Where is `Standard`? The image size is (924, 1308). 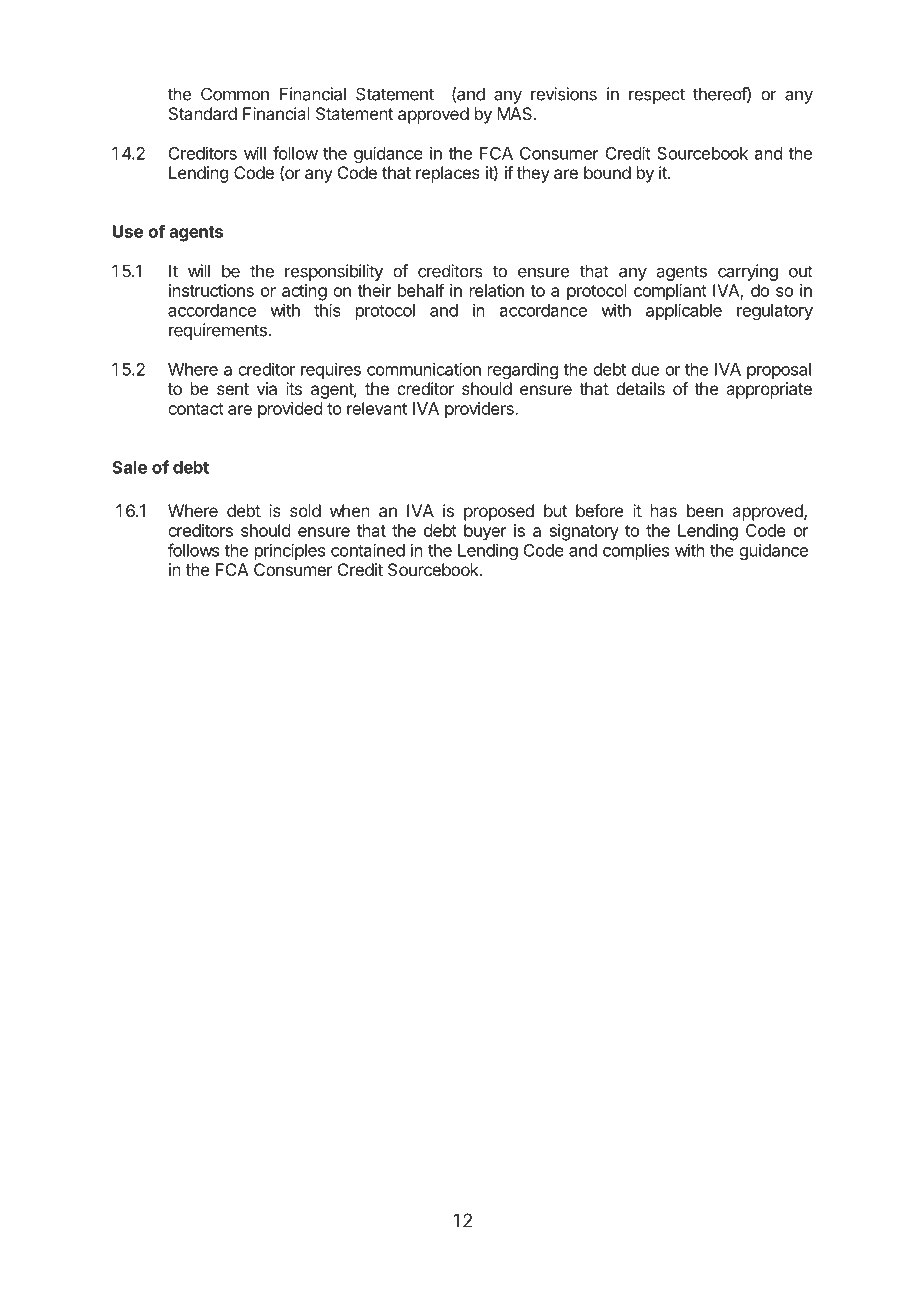
Standard is located at coordinates (203, 113).
